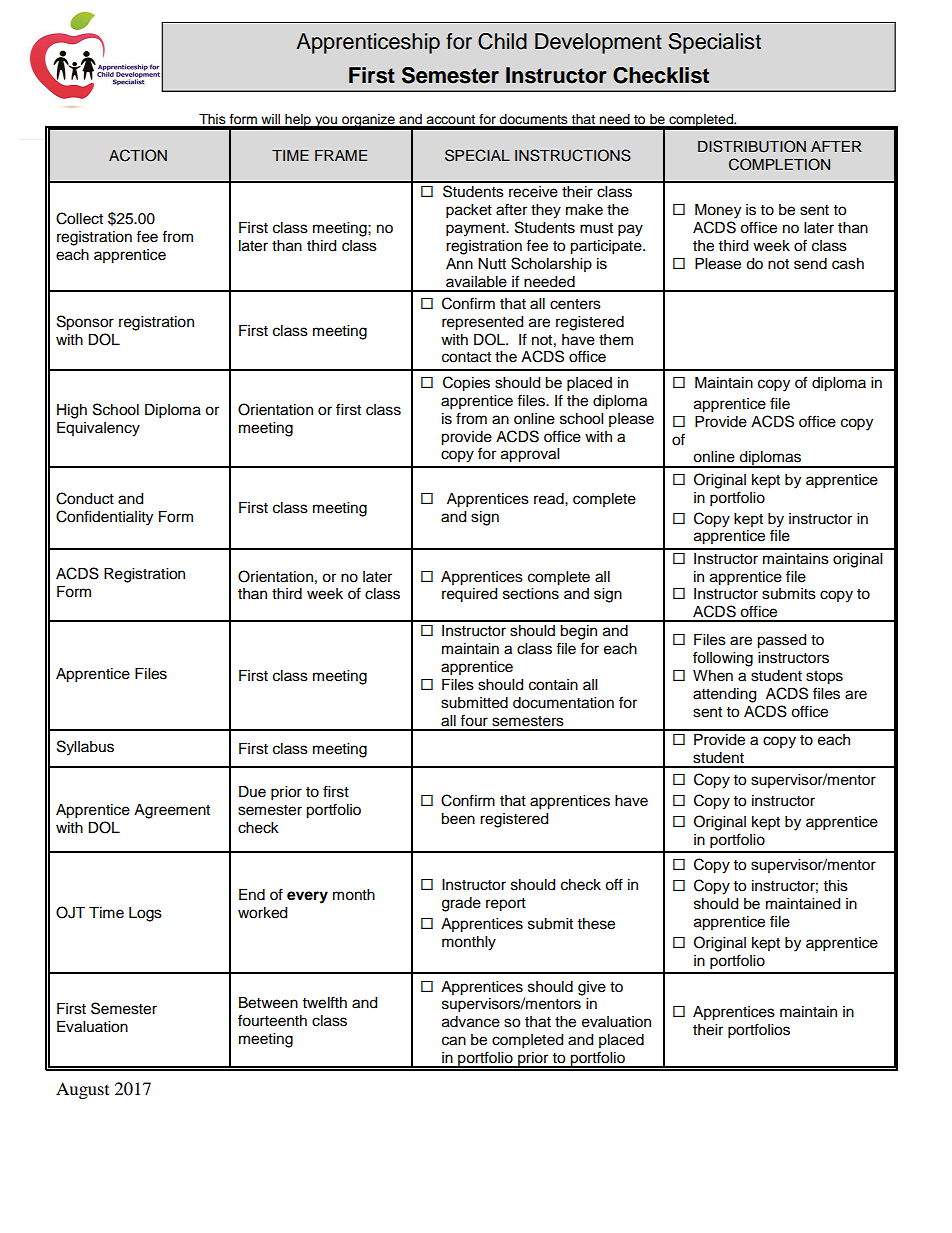 This page has height=1233, width=952. What do you see at coordinates (454, 1041) in the page?
I see `can` at bounding box center [454, 1041].
